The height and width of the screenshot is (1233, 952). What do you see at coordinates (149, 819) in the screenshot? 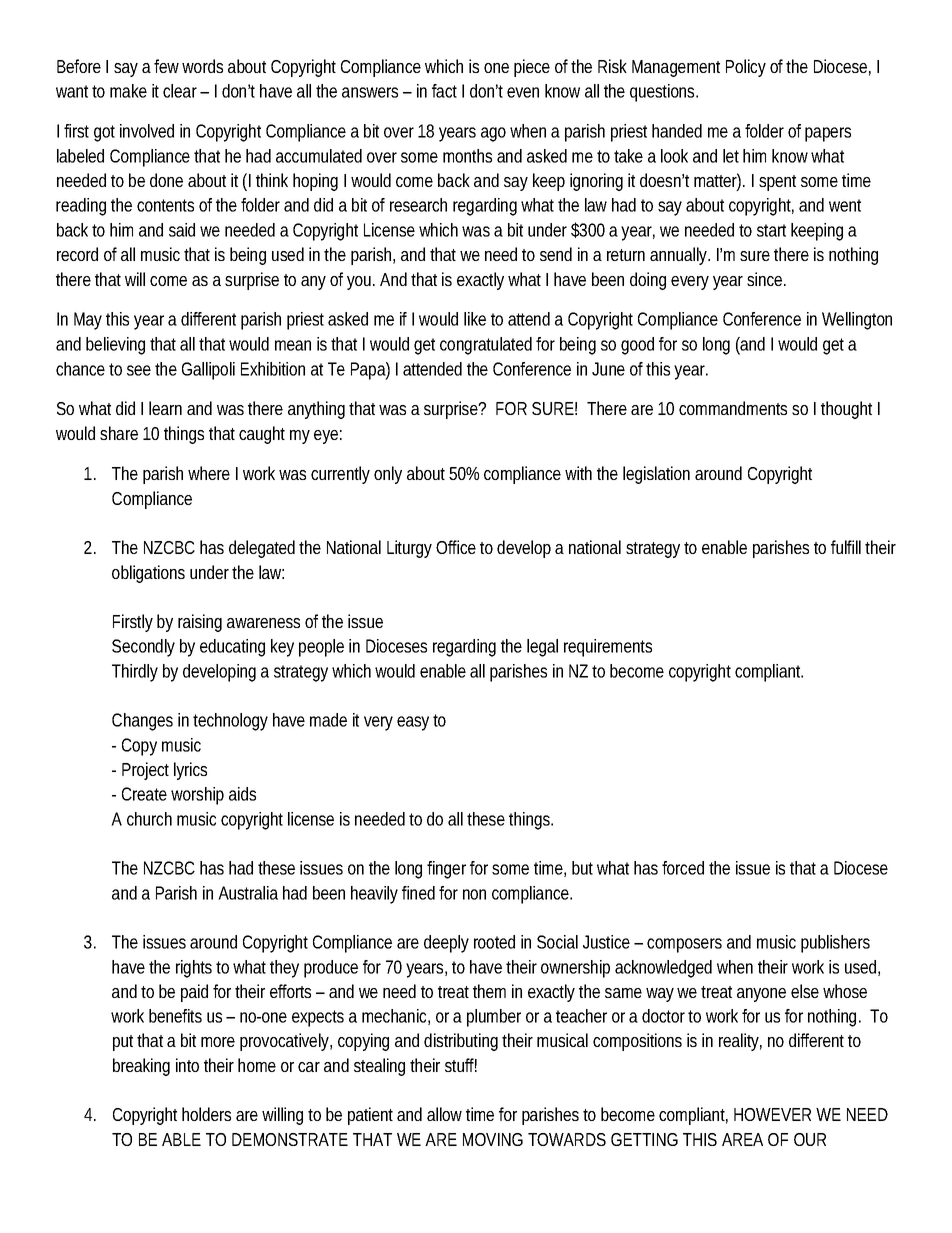
I see `church` at bounding box center [149, 819].
